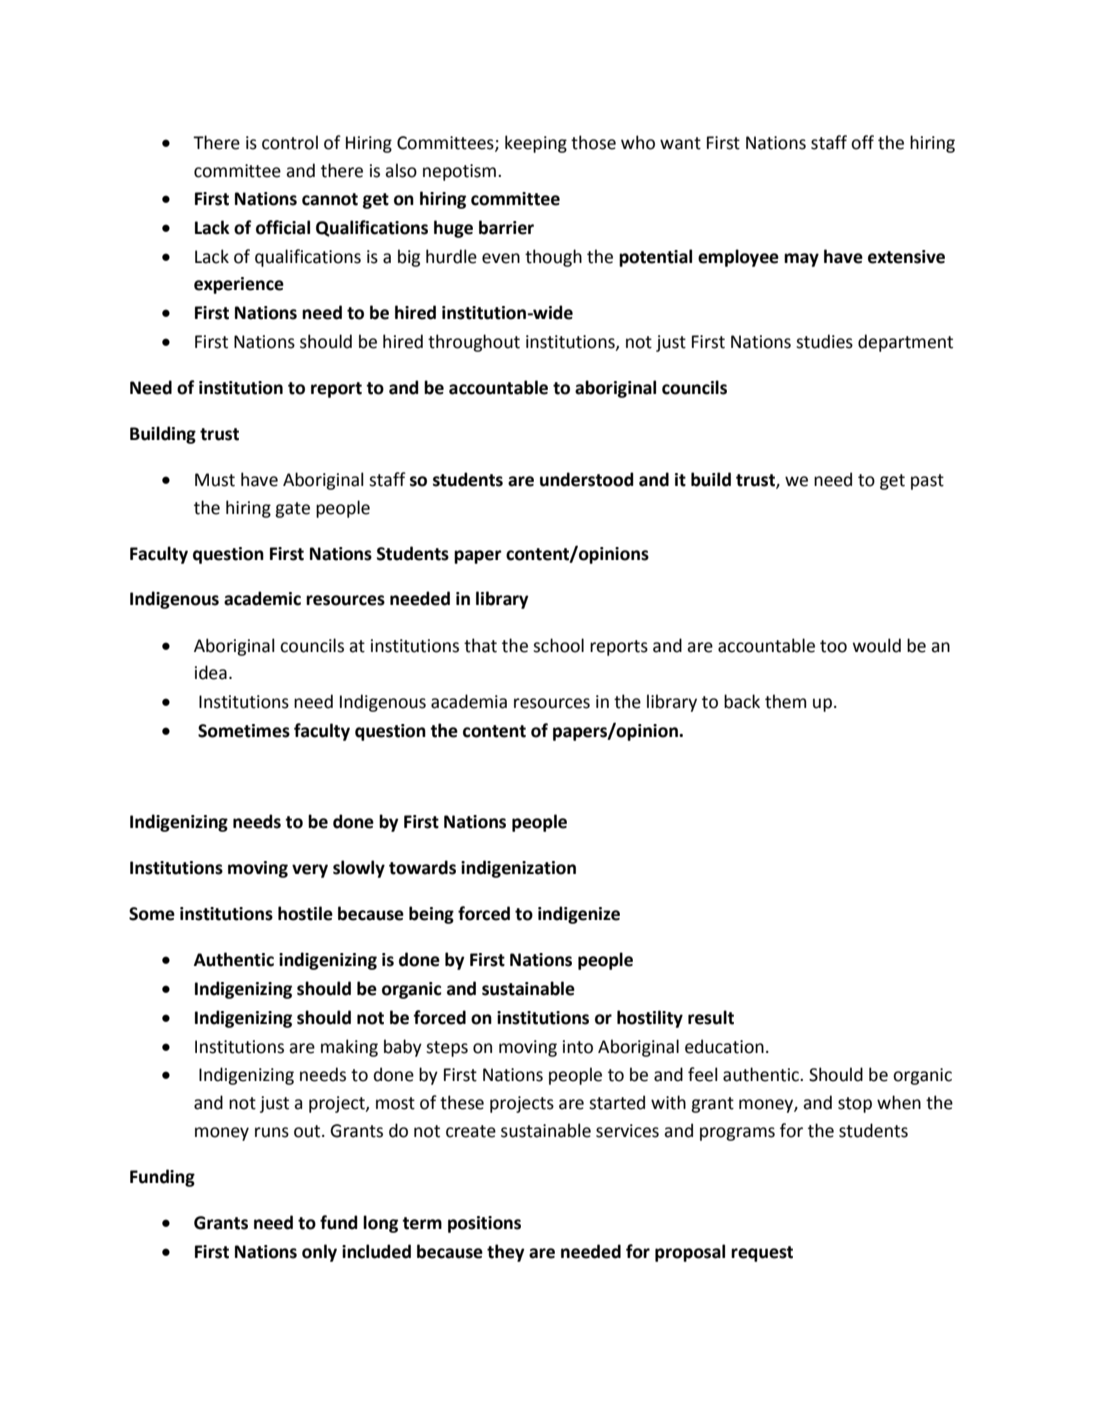  Describe the element at coordinates (824, 341) in the page. I see `studies` at that location.
